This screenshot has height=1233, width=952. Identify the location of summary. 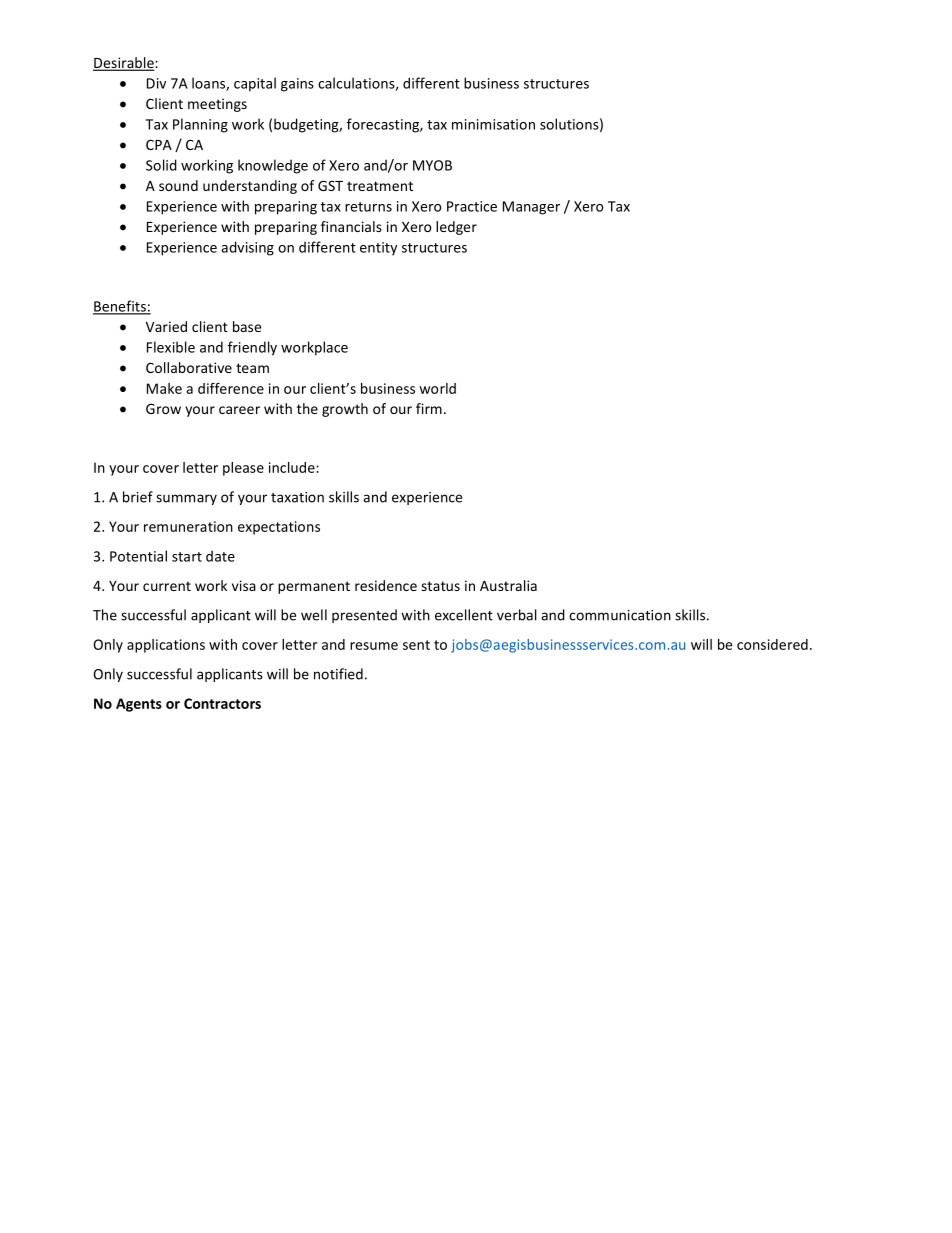
(186, 499).
